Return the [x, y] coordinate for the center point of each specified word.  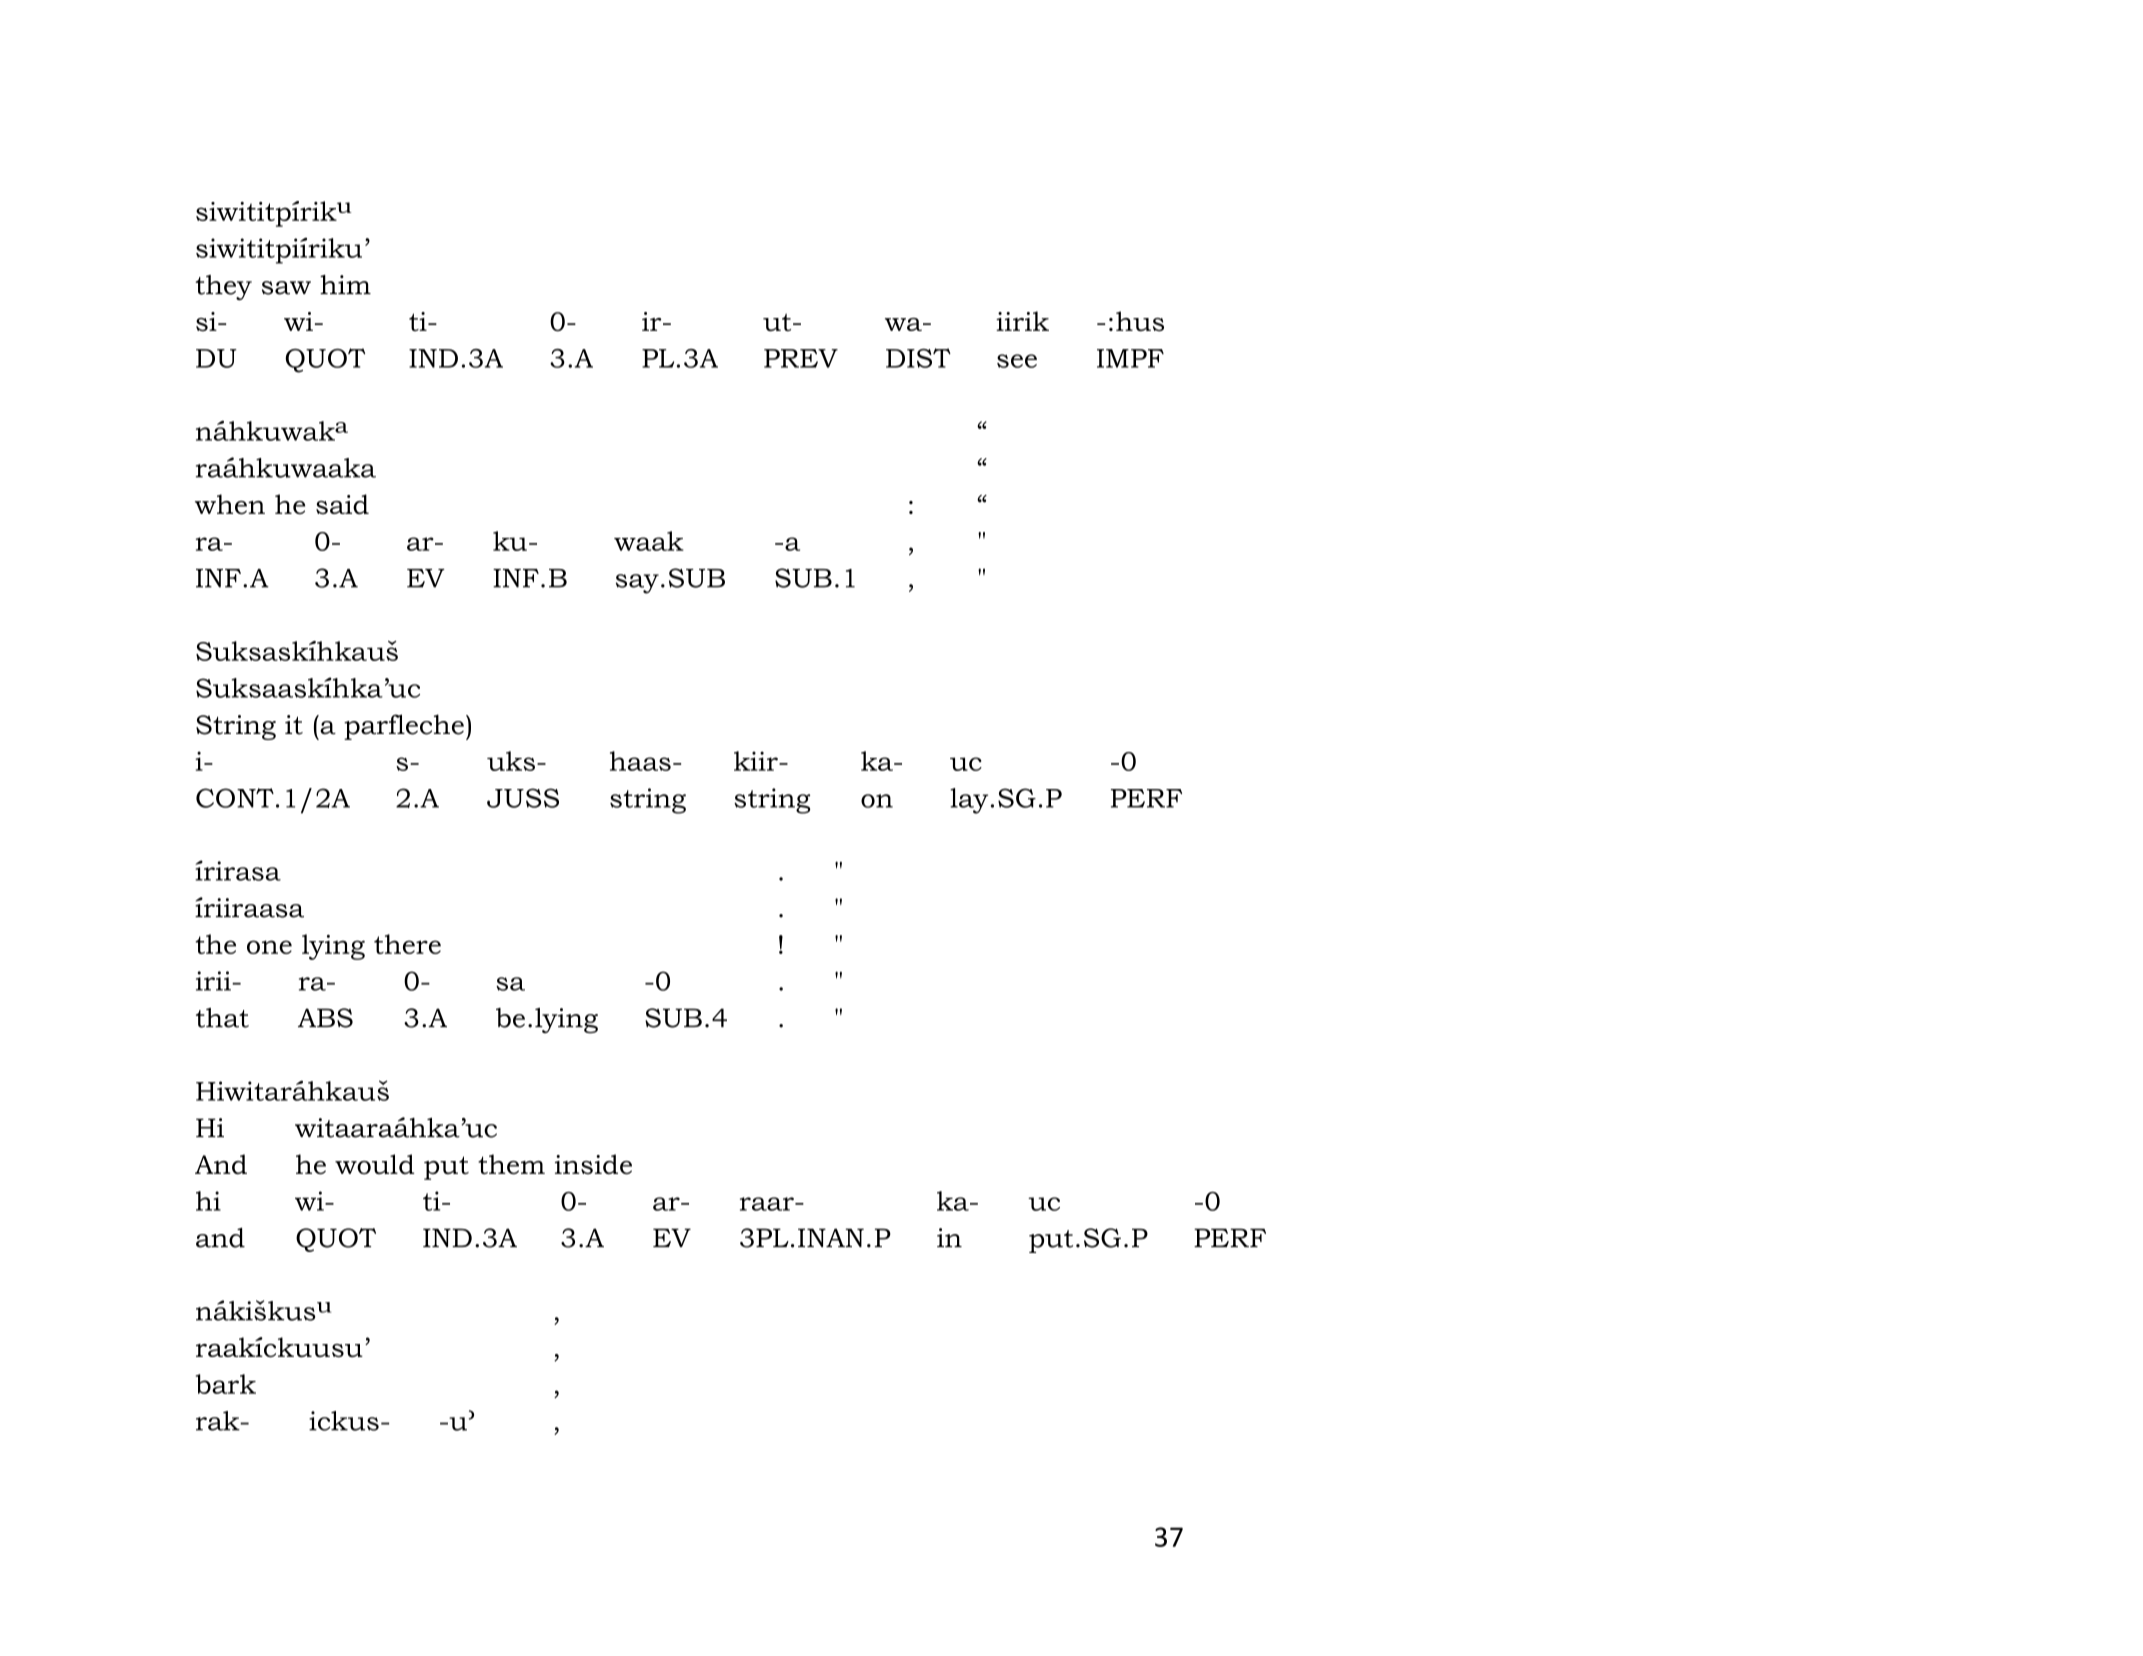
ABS [325, 1018]
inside [593, 1164]
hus [1140, 321]
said [342, 504]
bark [226, 1384]
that [222, 1018]
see [1017, 361]
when [230, 504]
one [269, 947]
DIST [918, 358]
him [345, 284]
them [511, 1164]
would [374, 1164]
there [407, 944]
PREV [801, 358]
